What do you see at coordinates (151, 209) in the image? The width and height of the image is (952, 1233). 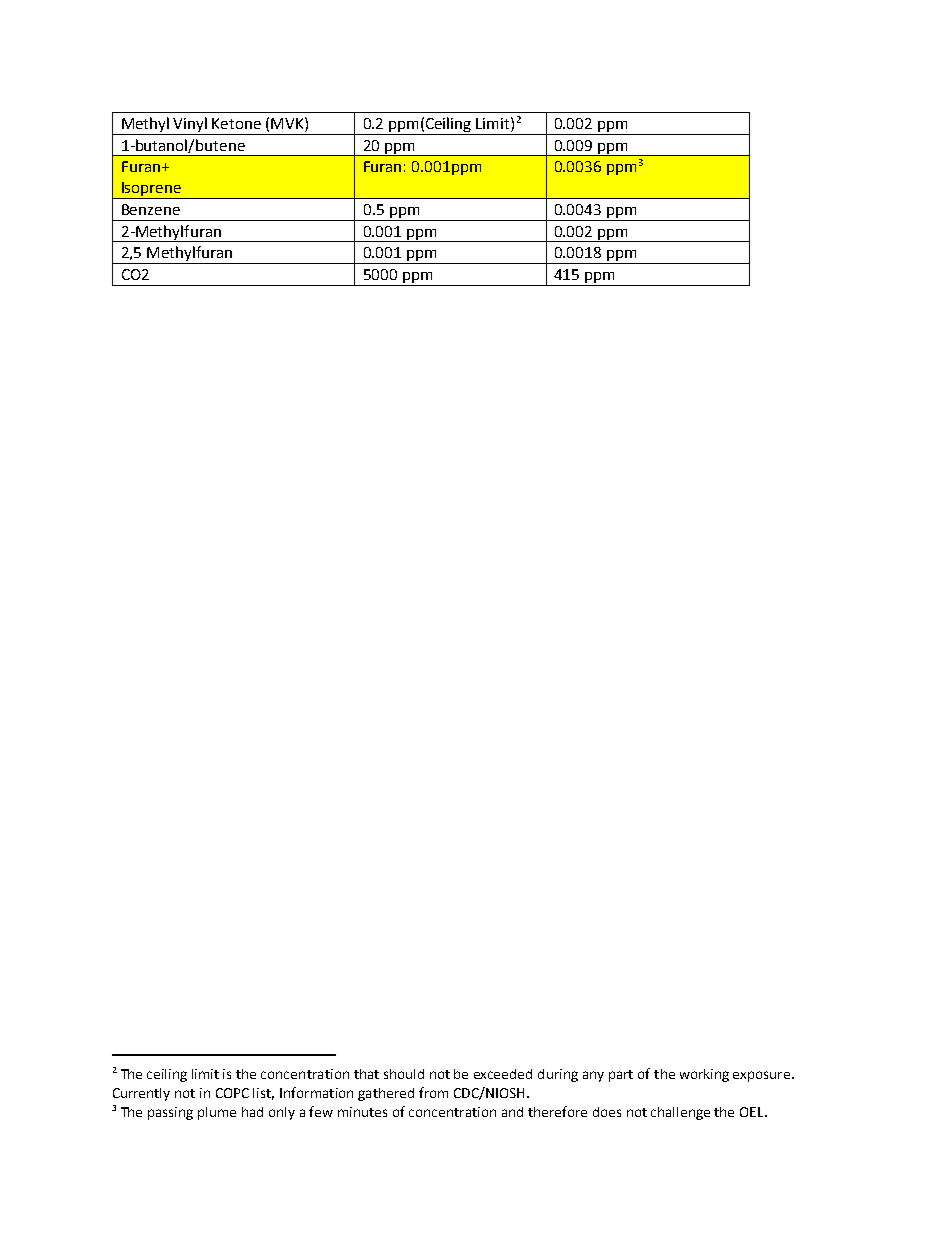 I see `Benzene` at bounding box center [151, 209].
